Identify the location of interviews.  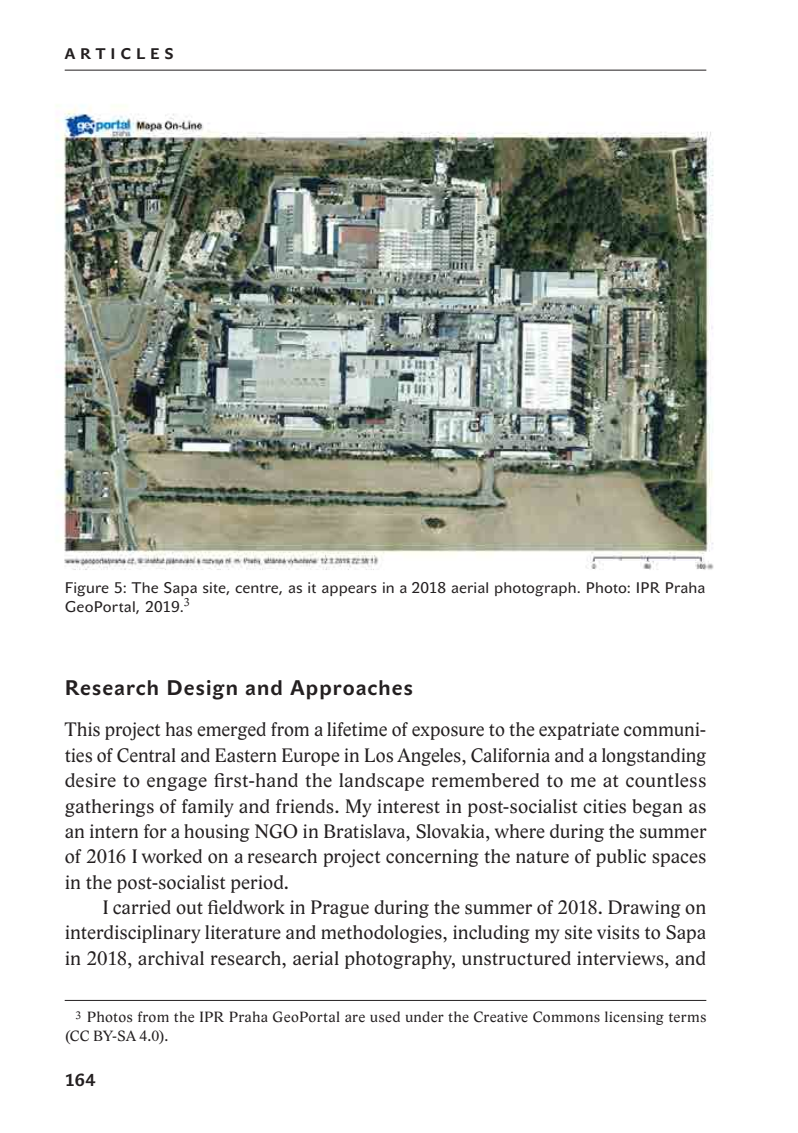
(621, 958).
